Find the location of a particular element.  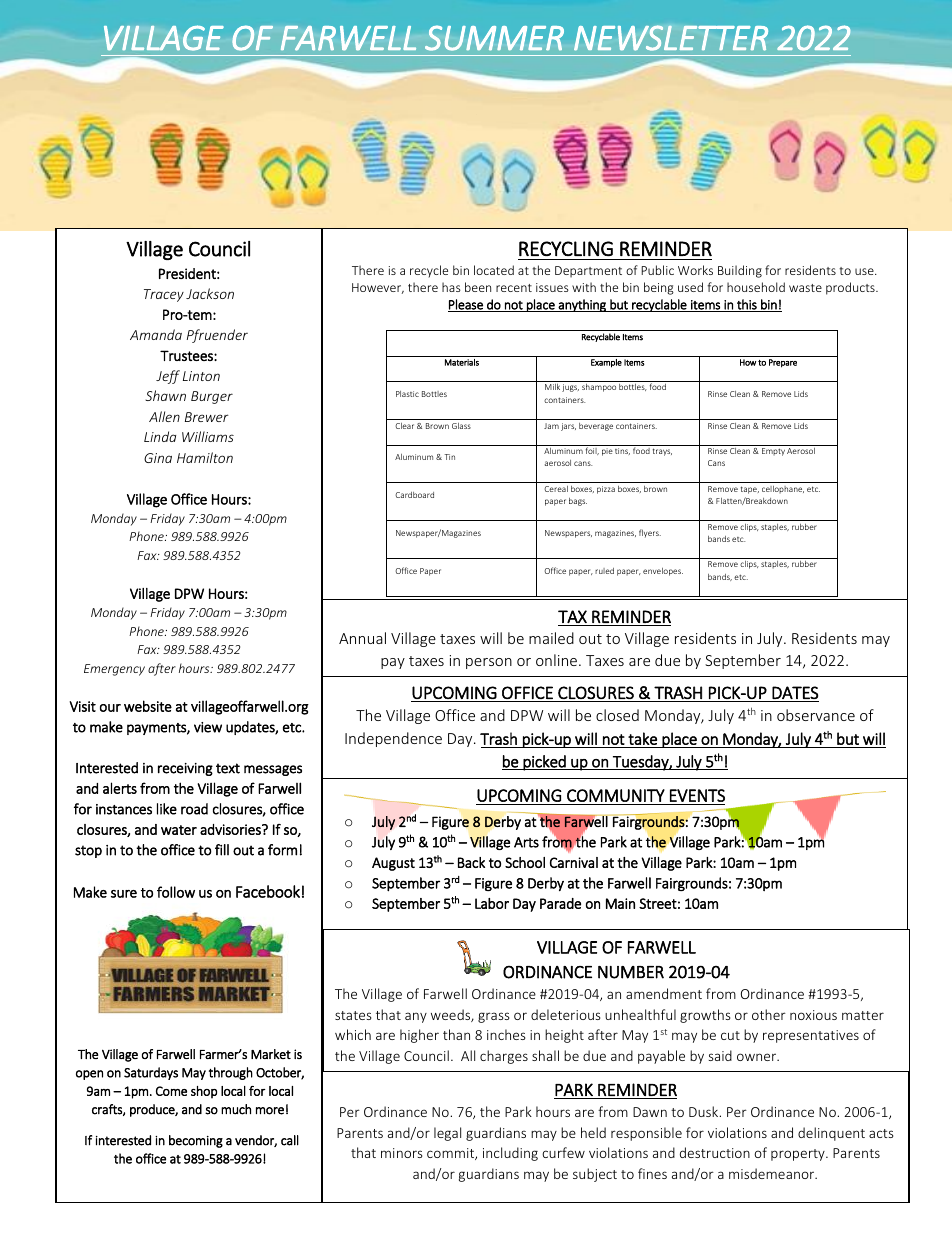

person is located at coordinates (489, 663).
